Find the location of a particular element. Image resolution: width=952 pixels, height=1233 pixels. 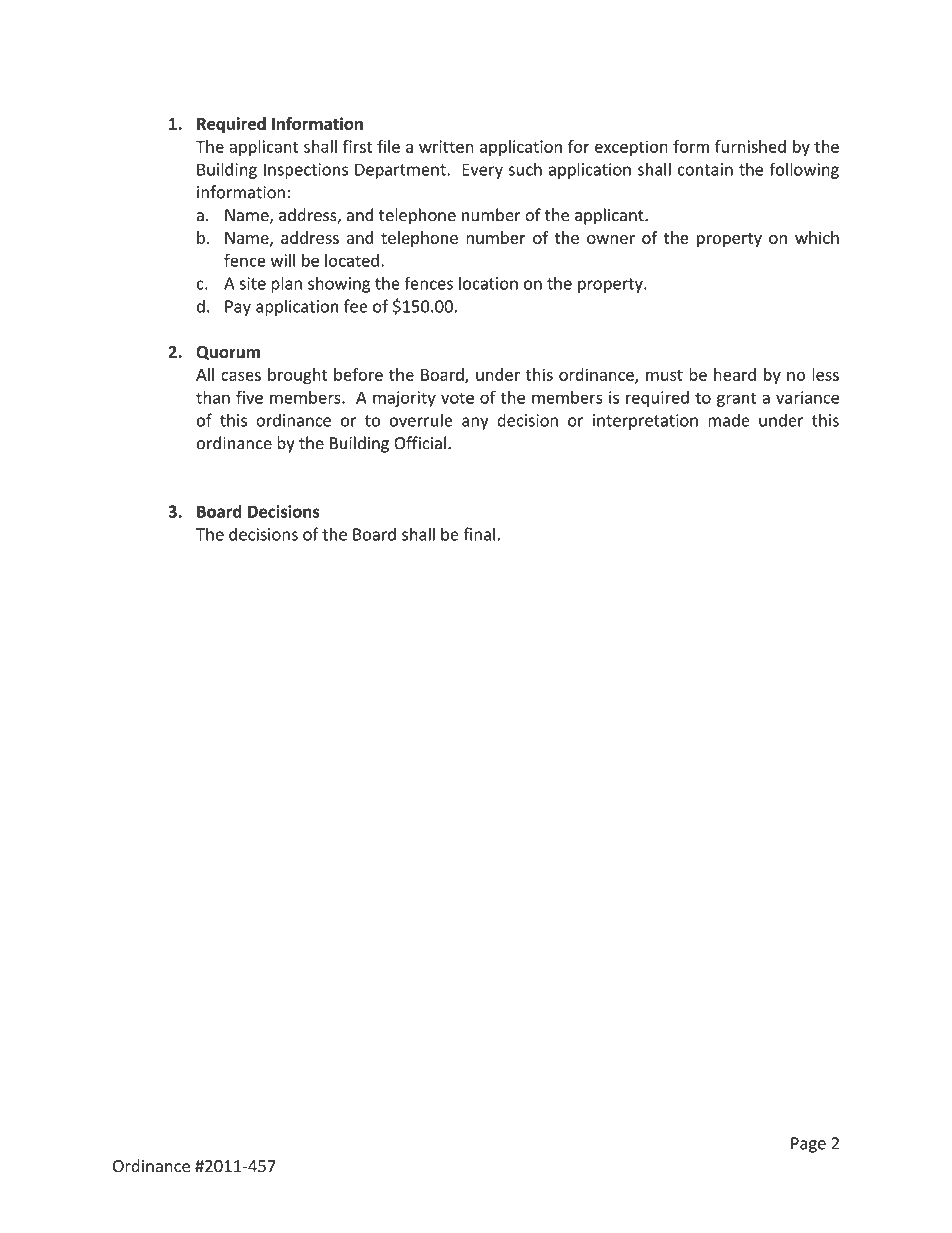

than is located at coordinates (213, 397).
